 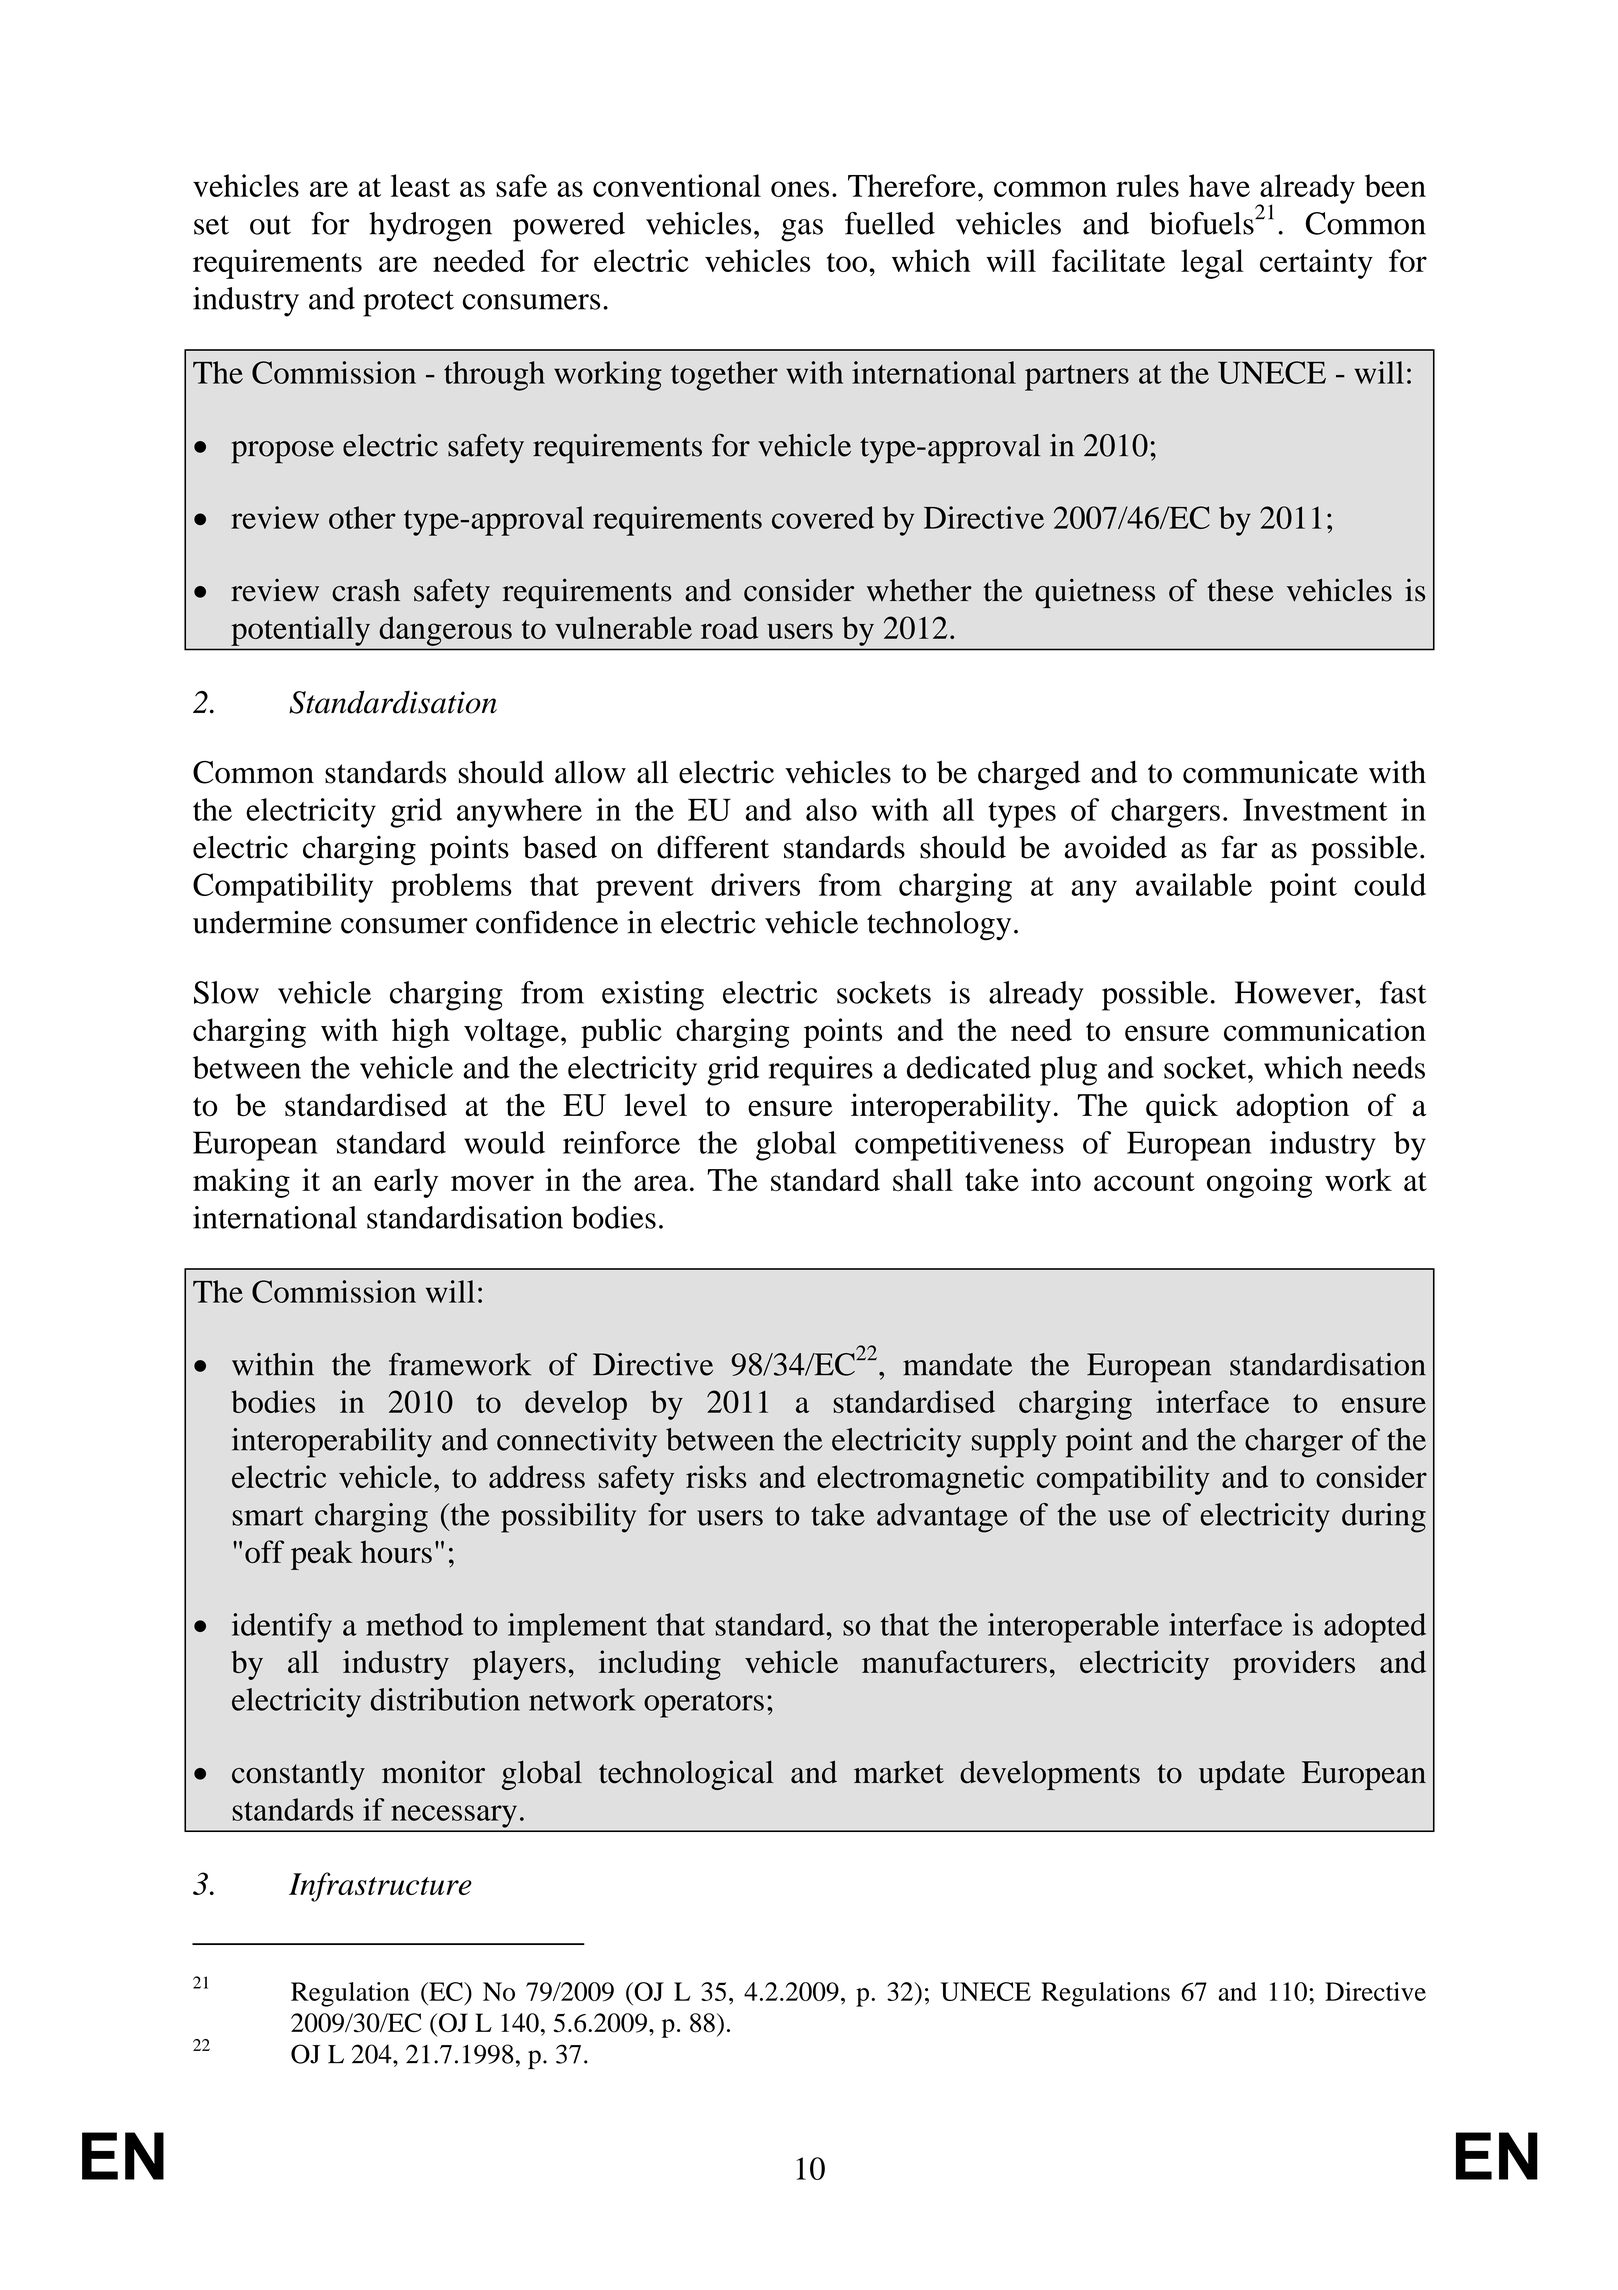 I want to click on hydrogen, so click(x=430, y=227).
